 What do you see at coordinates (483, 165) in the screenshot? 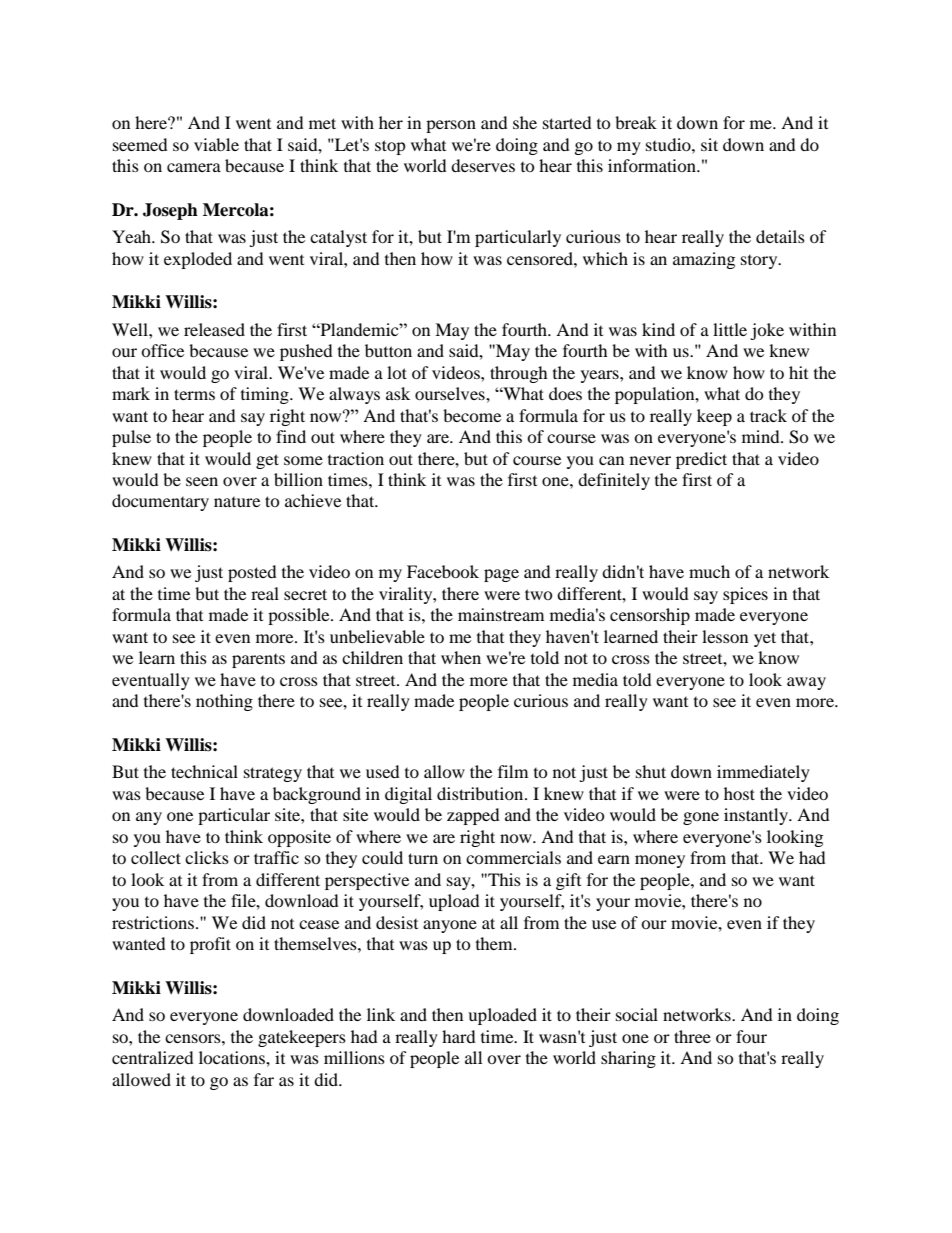
I see `deserves` at bounding box center [483, 165].
